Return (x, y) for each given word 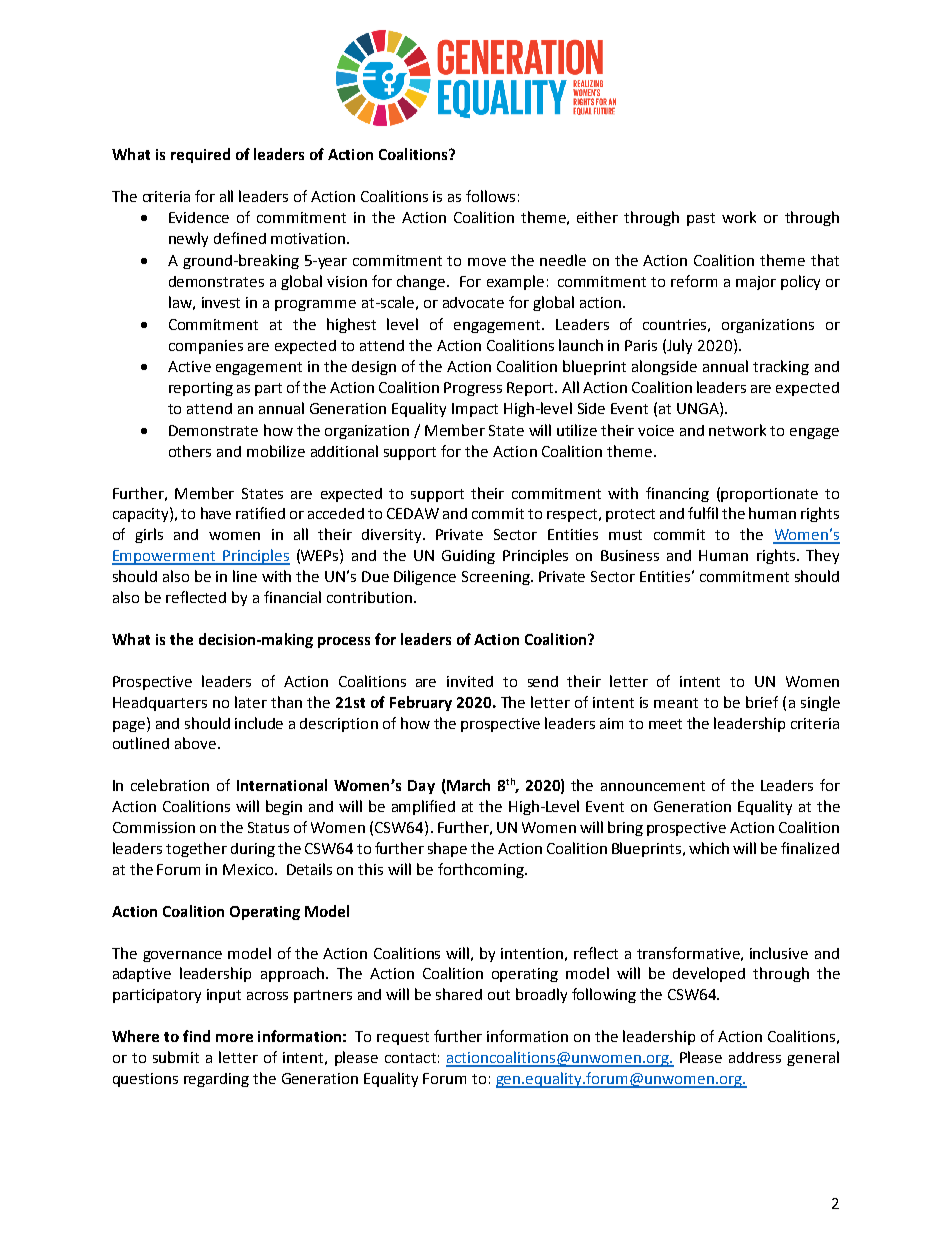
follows (490, 196)
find (196, 1036)
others (190, 451)
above (195, 743)
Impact (475, 410)
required (200, 155)
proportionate (769, 495)
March (467, 786)
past (701, 219)
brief (762, 702)
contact (410, 1058)
